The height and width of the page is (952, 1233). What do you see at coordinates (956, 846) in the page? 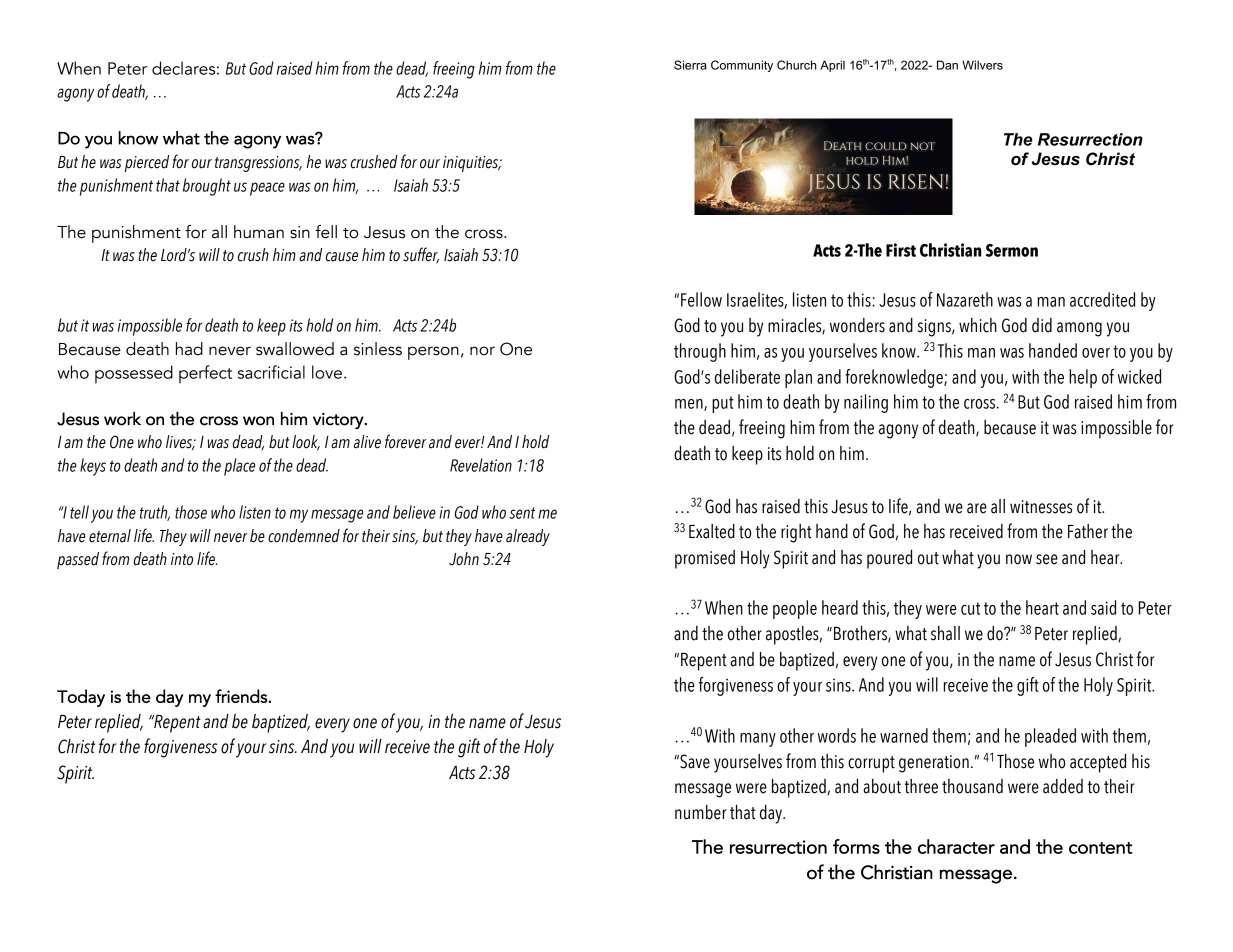
I see `character` at bounding box center [956, 846].
